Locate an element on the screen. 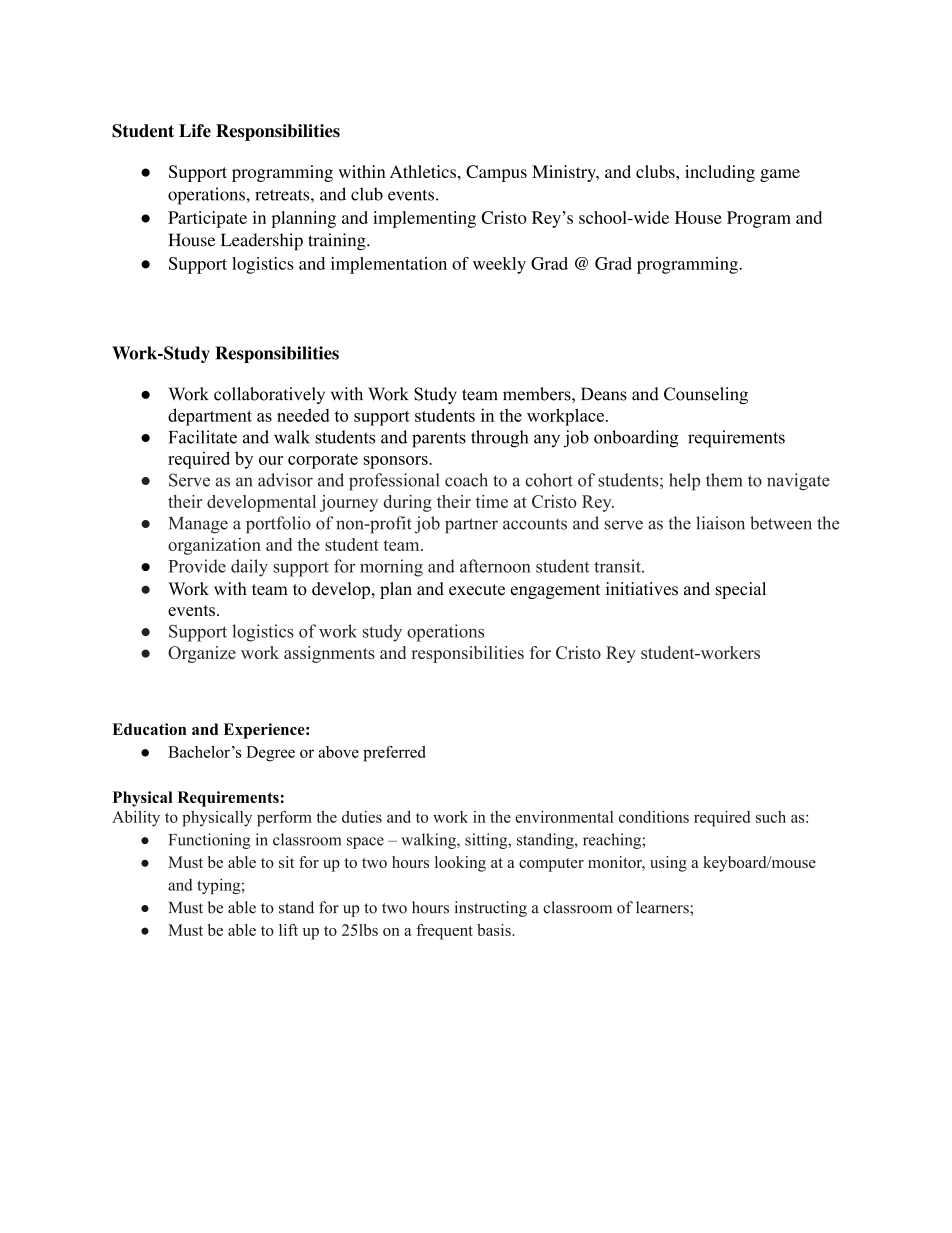 The width and height of the screenshot is (952, 1233). special is located at coordinates (741, 590).
